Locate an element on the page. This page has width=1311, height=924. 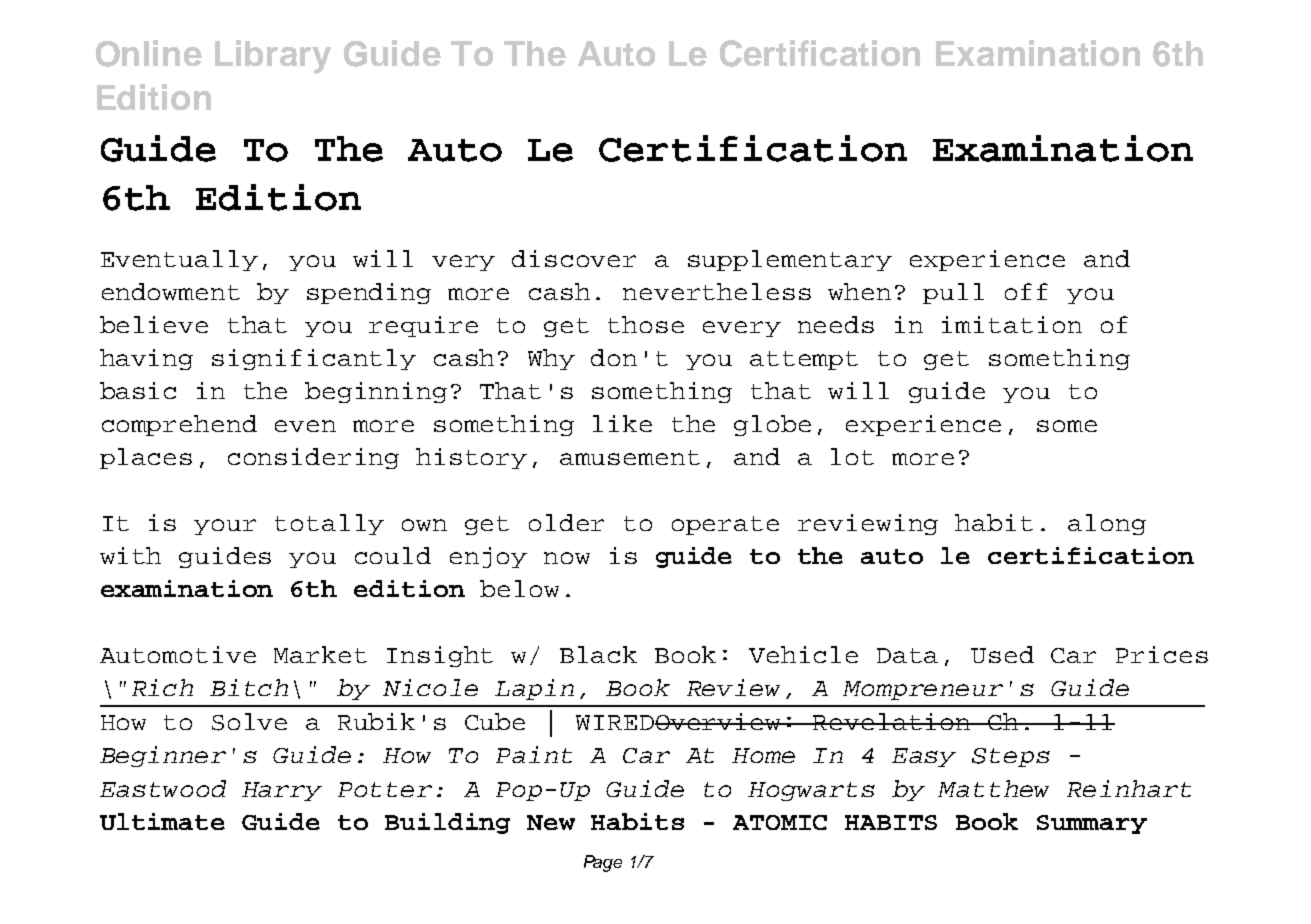
Page is located at coordinates (603, 863).
